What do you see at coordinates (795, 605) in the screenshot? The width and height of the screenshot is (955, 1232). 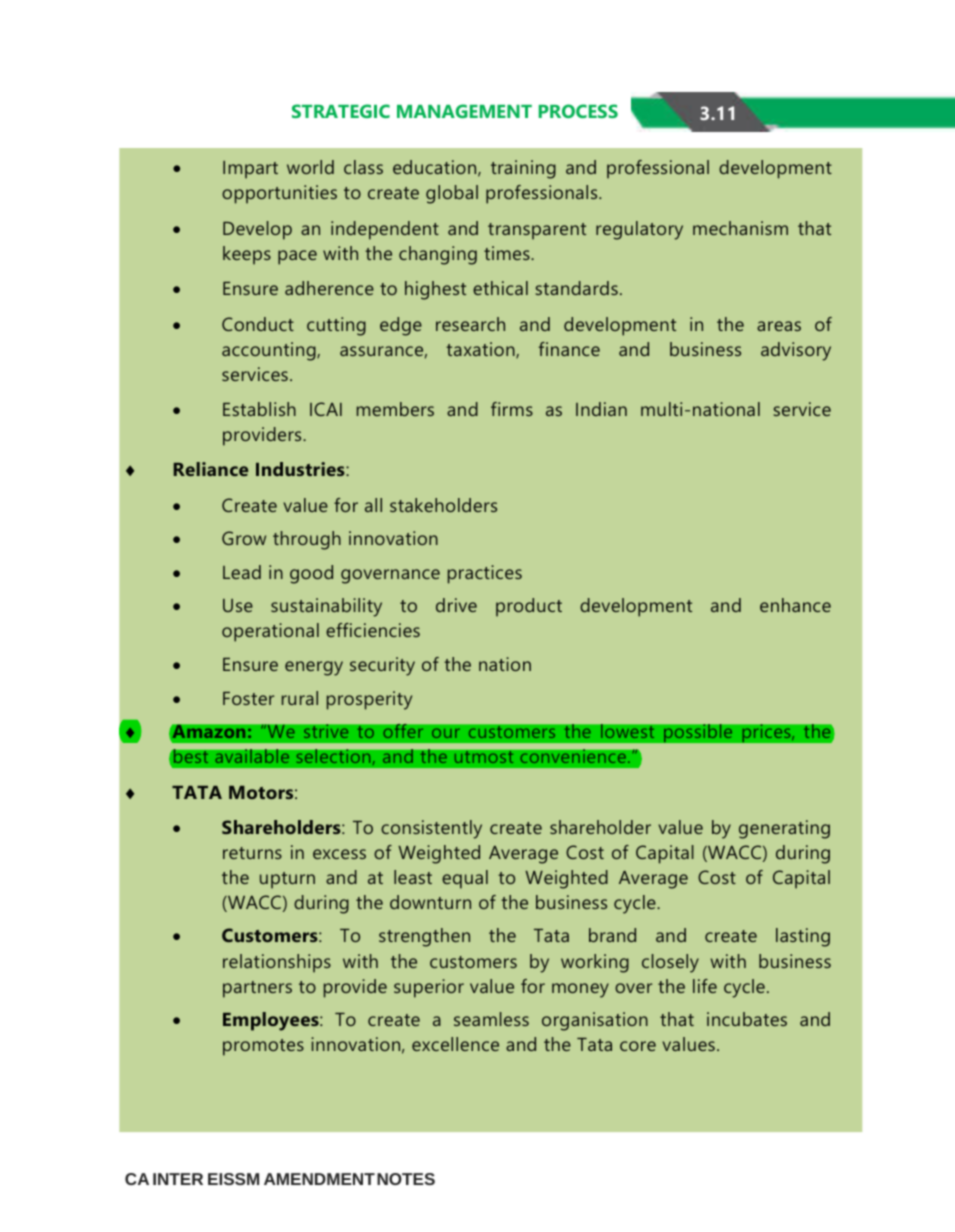 I see `enhance` at bounding box center [795, 605].
